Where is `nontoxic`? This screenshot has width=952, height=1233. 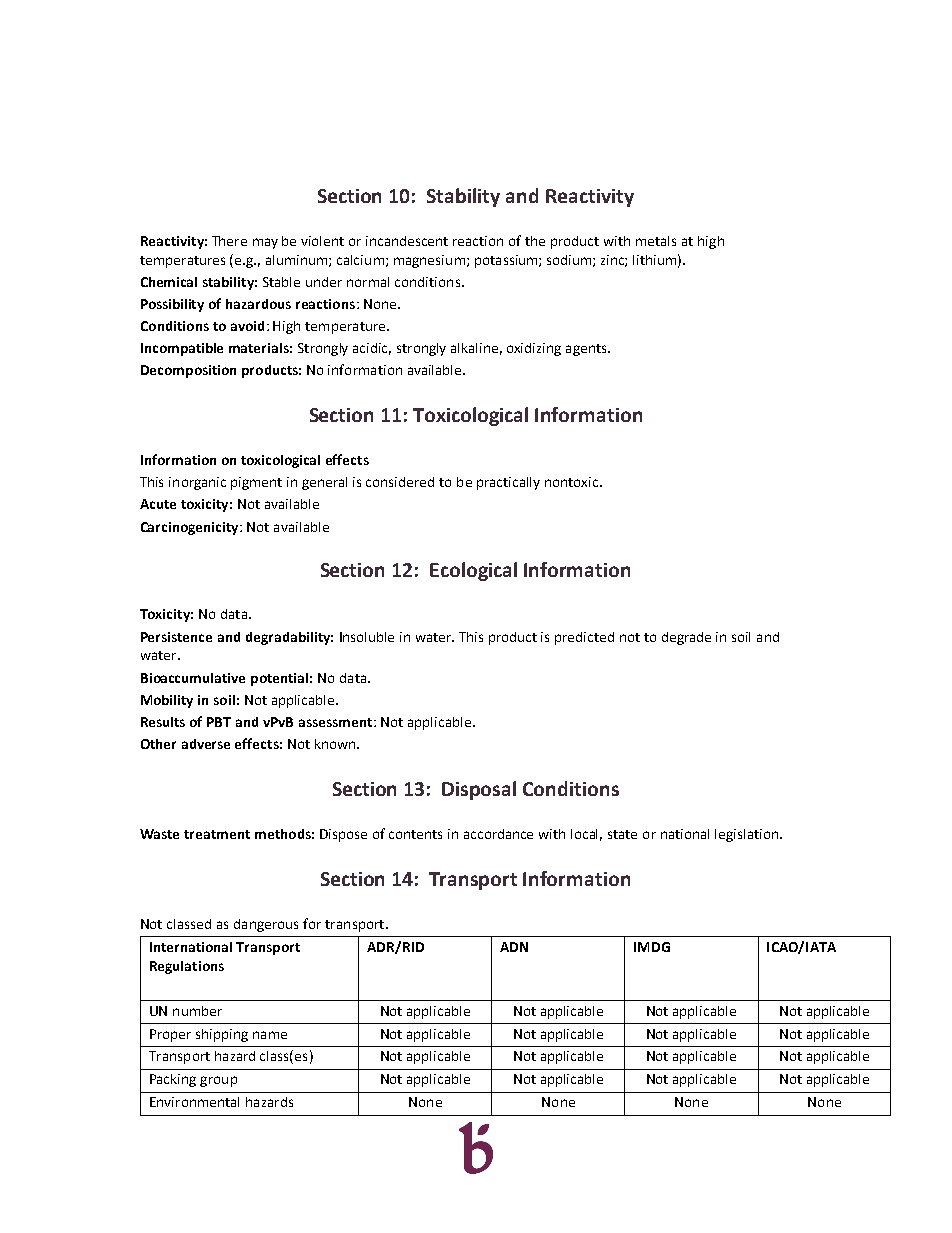
nontoxic is located at coordinates (573, 482).
